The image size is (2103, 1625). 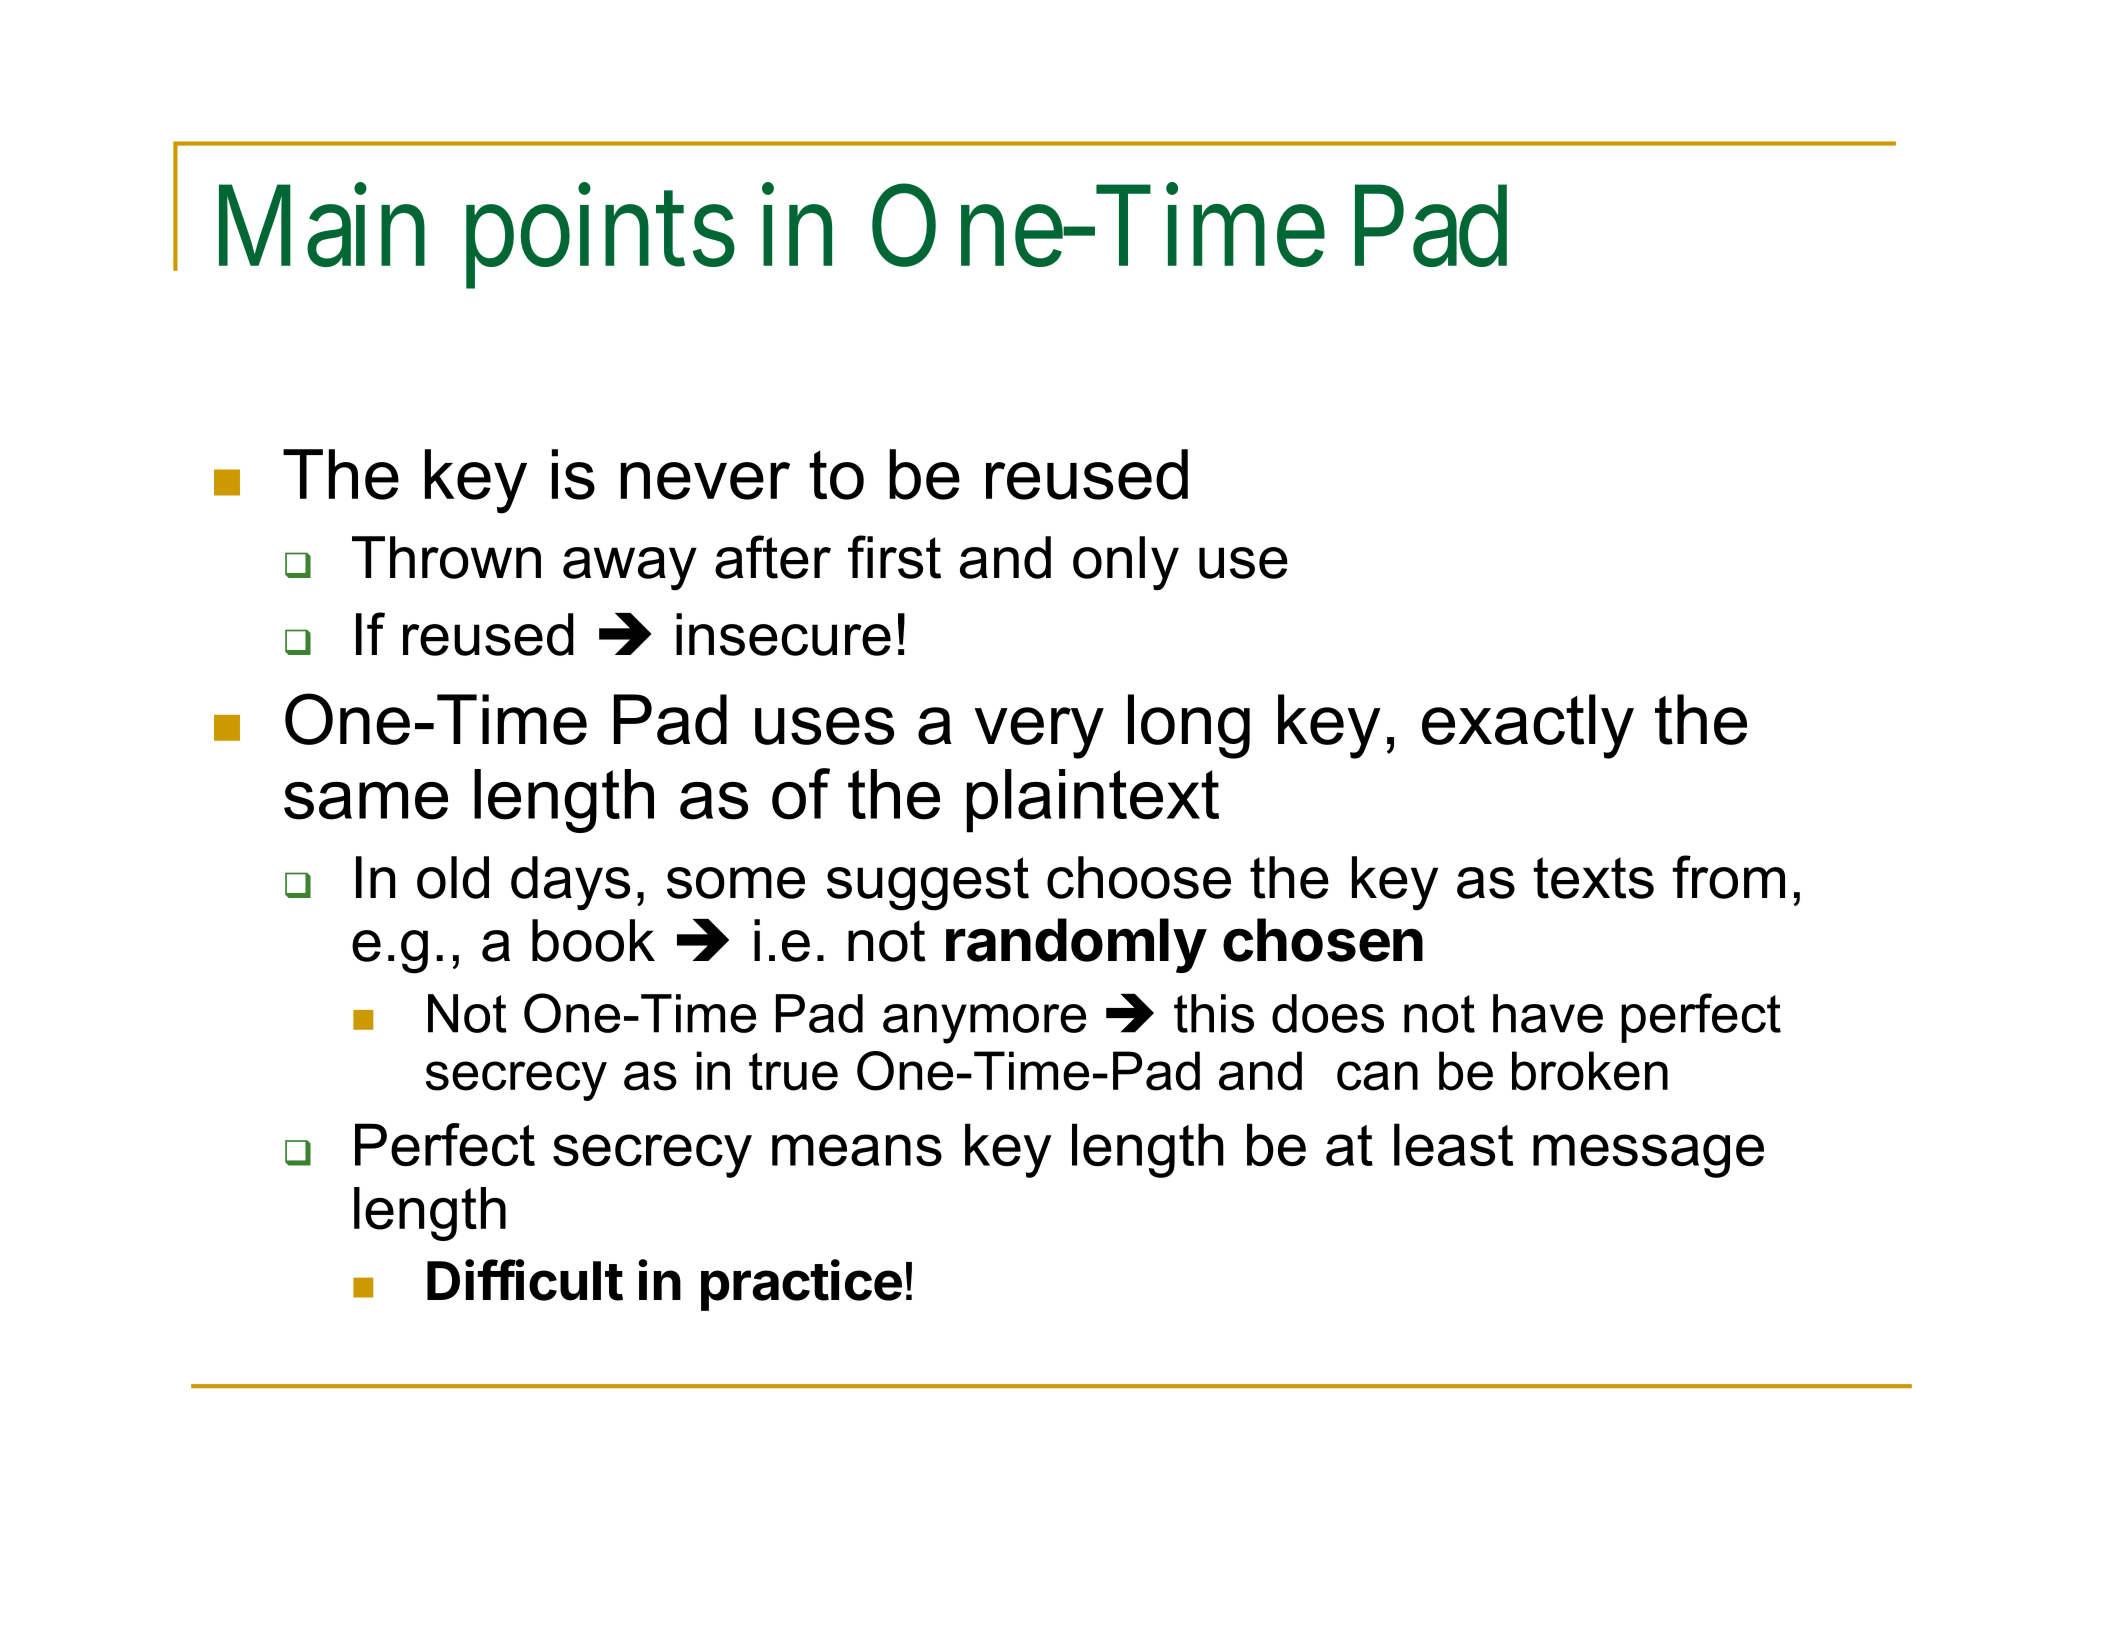 What do you see at coordinates (857, 1150) in the screenshot?
I see `means` at bounding box center [857, 1150].
